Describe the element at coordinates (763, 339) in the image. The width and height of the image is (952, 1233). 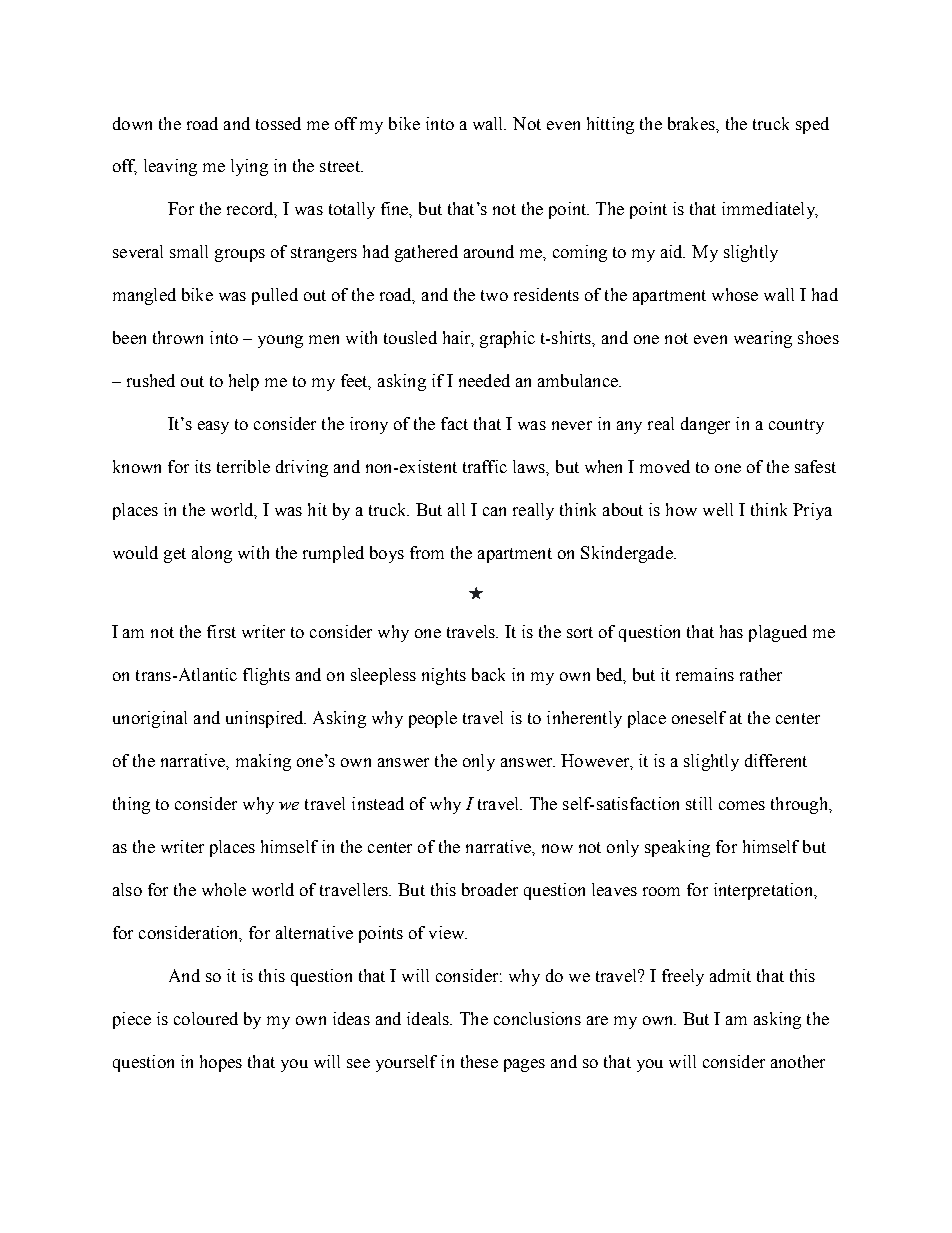
I see `wearing` at that location.
